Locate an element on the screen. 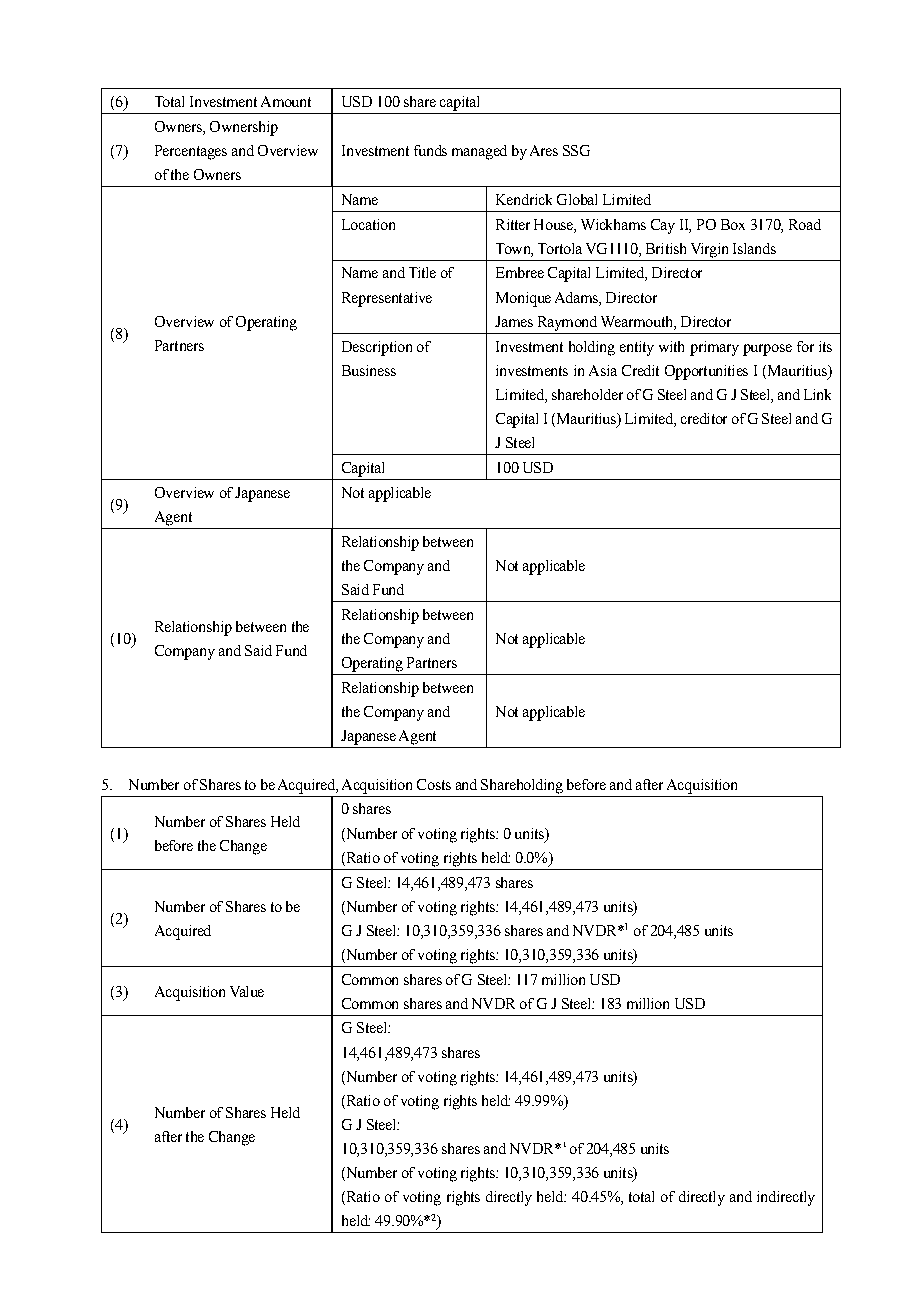  Costs is located at coordinates (434, 784).
